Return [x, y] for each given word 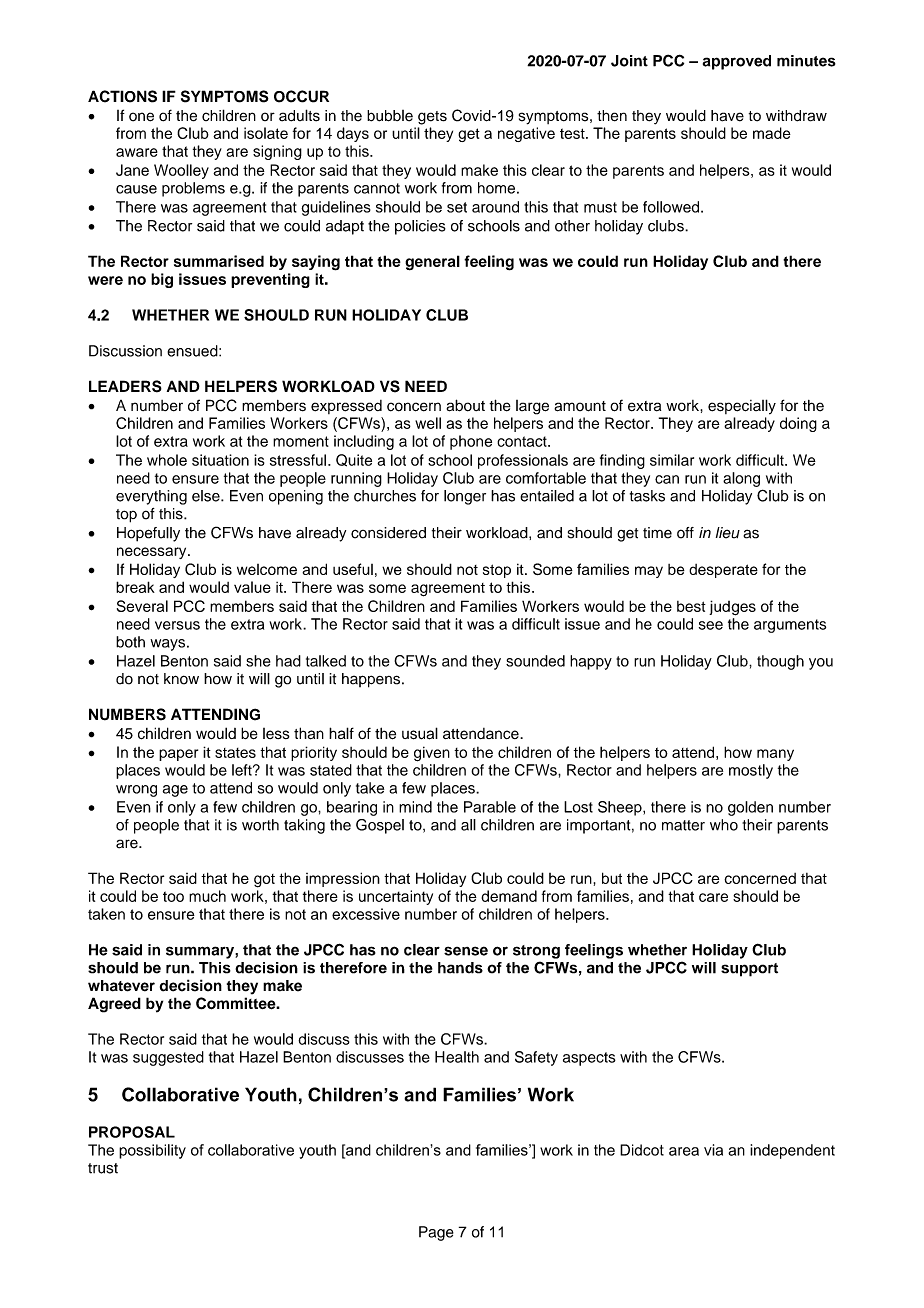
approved [737, 62]
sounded [535, 661]
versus [177, 625]
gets [432, 118]
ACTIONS [122, 96]
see [711, 625]
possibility [152, 1151]
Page [436, 1233]
